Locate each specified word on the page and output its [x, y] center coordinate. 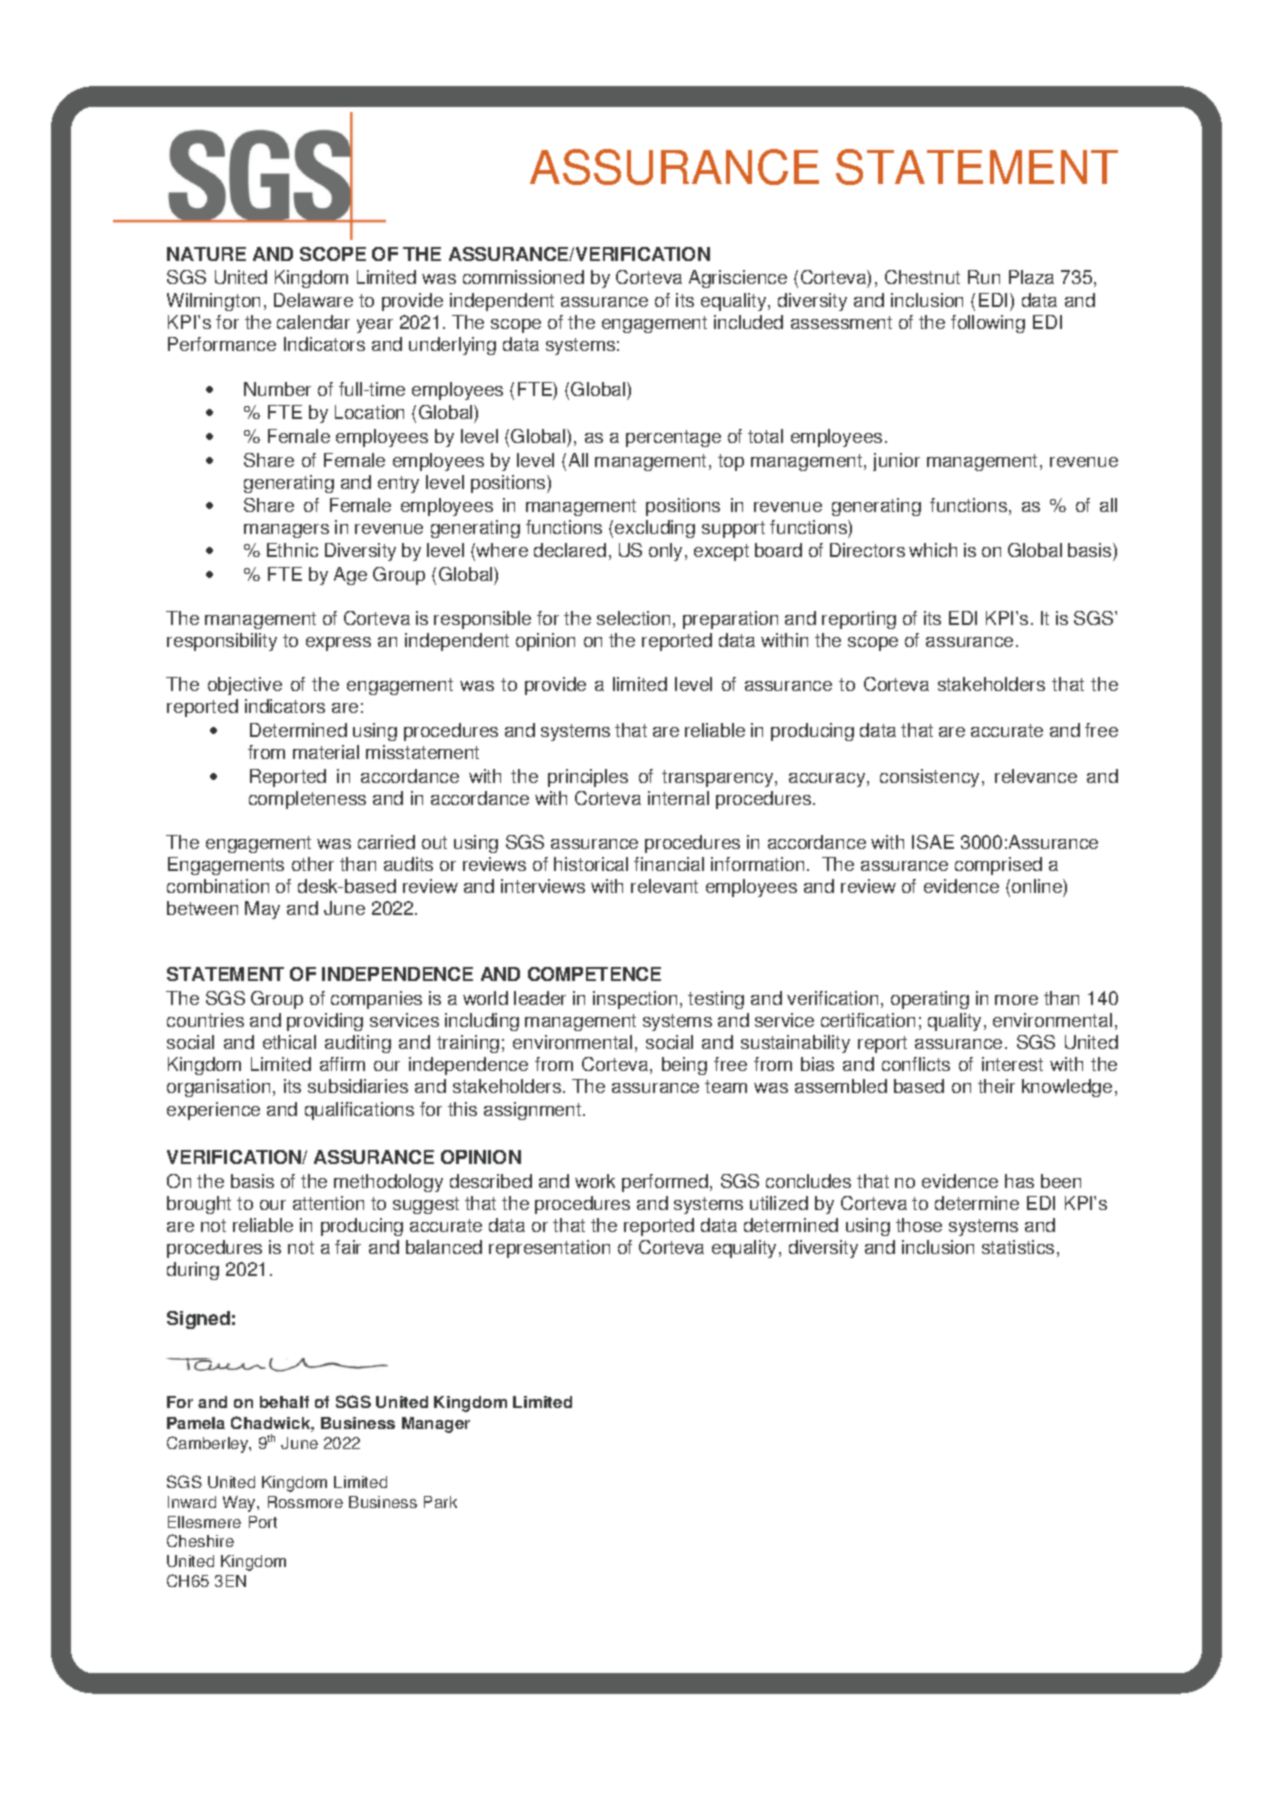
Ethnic [292, 550]
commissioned [523, 277]
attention [328, 1203]
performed [665, 1183]
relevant [664, 886]
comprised [998, 866]
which [933, 550]
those [919, 1225]
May [262, 910]
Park [440, 1502]
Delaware [313, 300]
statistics [1018, 1247]
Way [240, 1504]
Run [984, 277]
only [667, 552]
